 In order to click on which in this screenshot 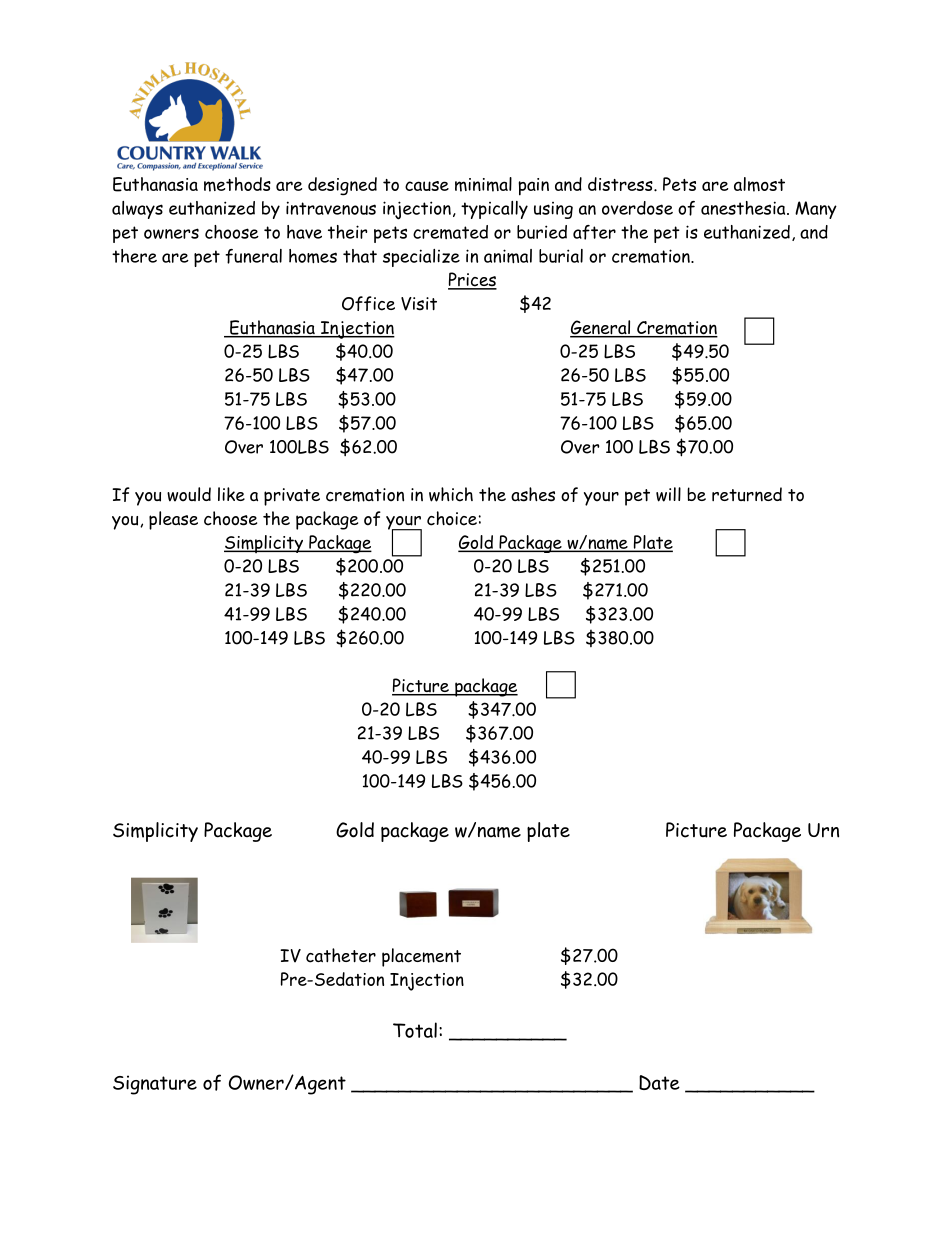, I will do `click(451, 494)`.
